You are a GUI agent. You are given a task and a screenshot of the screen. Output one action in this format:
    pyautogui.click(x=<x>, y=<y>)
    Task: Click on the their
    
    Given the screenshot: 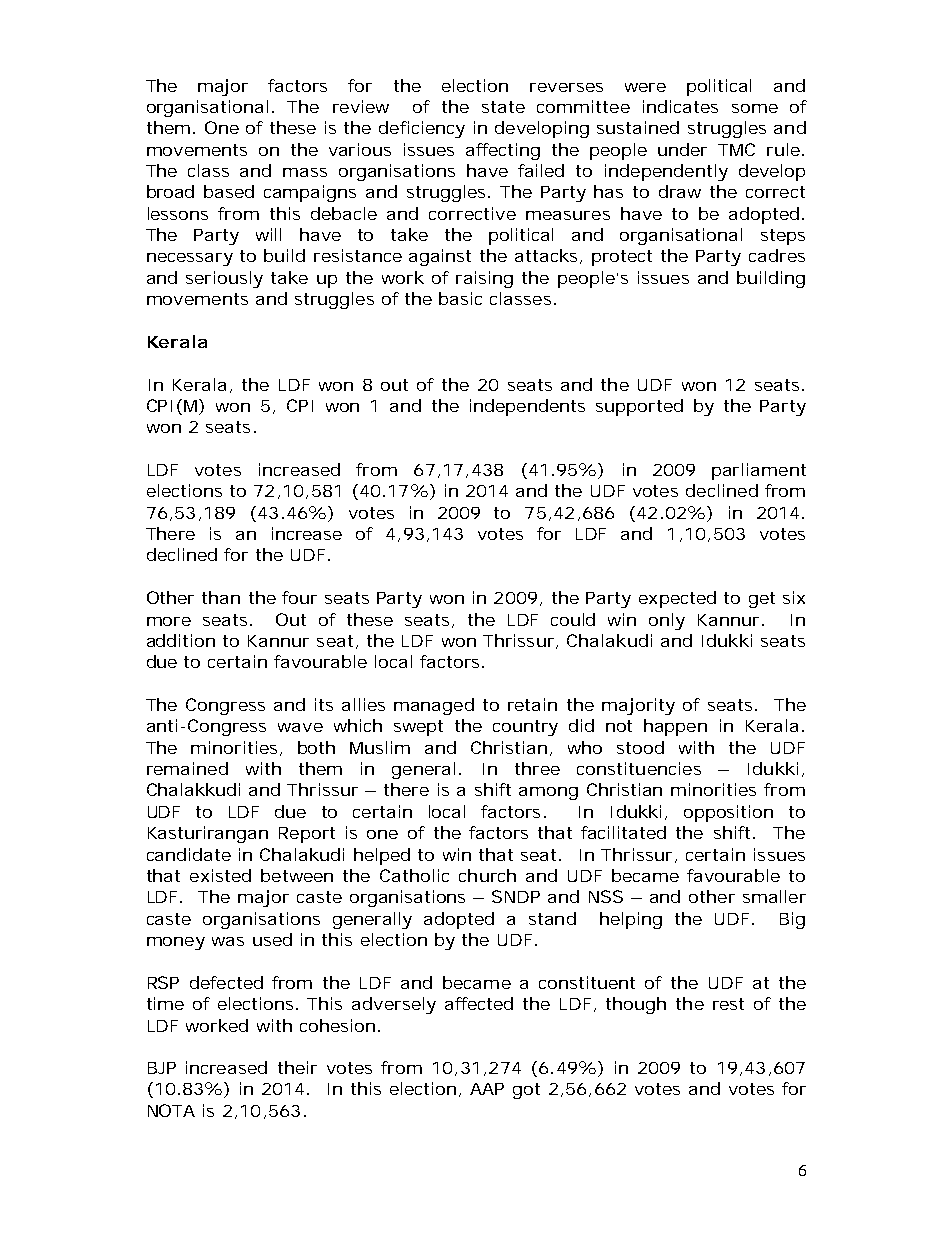 What is the action you would take?
    pyautogui.click(x=297, y=1067)
